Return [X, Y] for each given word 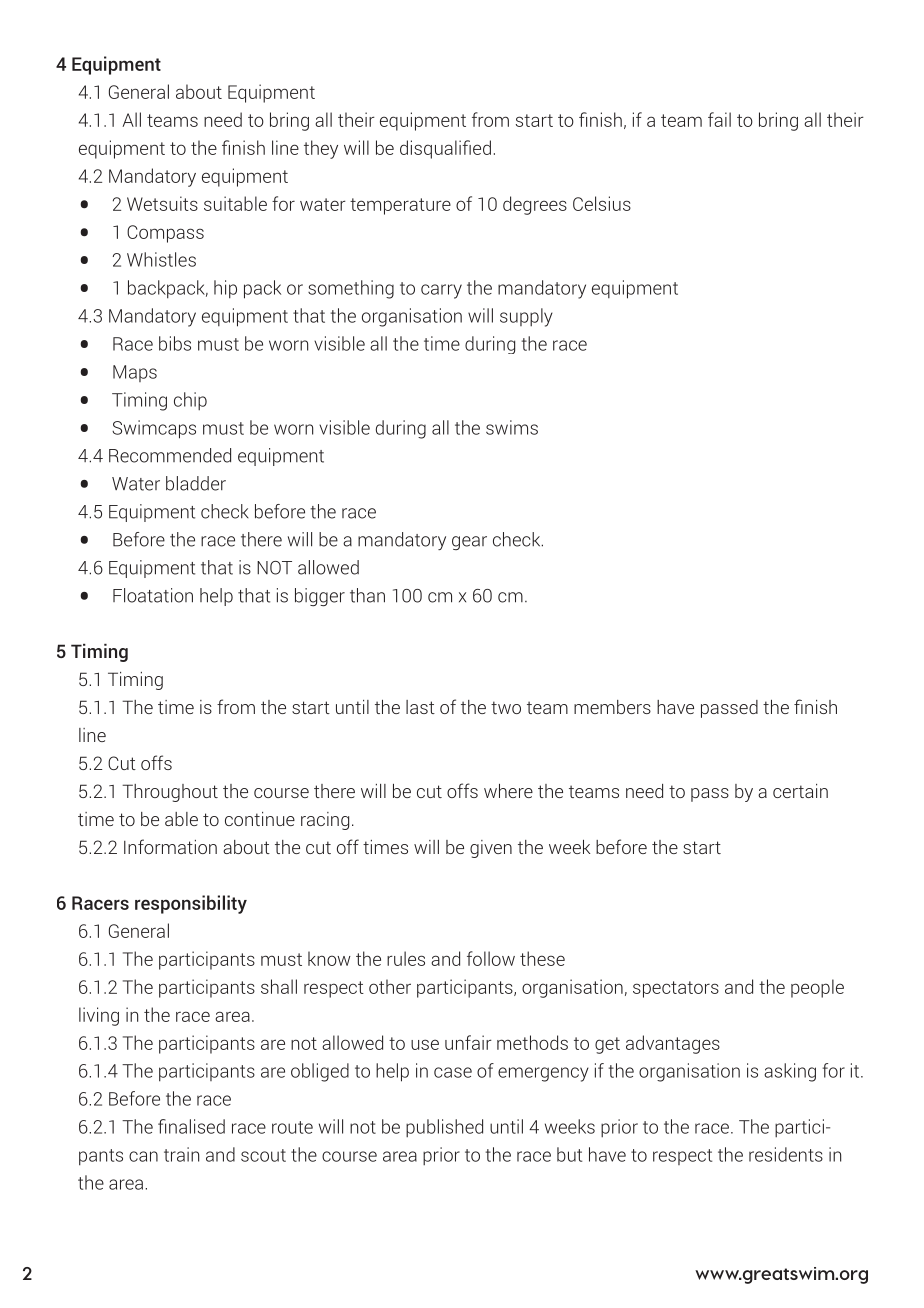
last [420, 707]
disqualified [445, 149]
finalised [191, 1126]
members [612, 707]
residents [786, 1154]
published [444, 1128]
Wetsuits [162, 203]
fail [719, 119]
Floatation [153, 595]
